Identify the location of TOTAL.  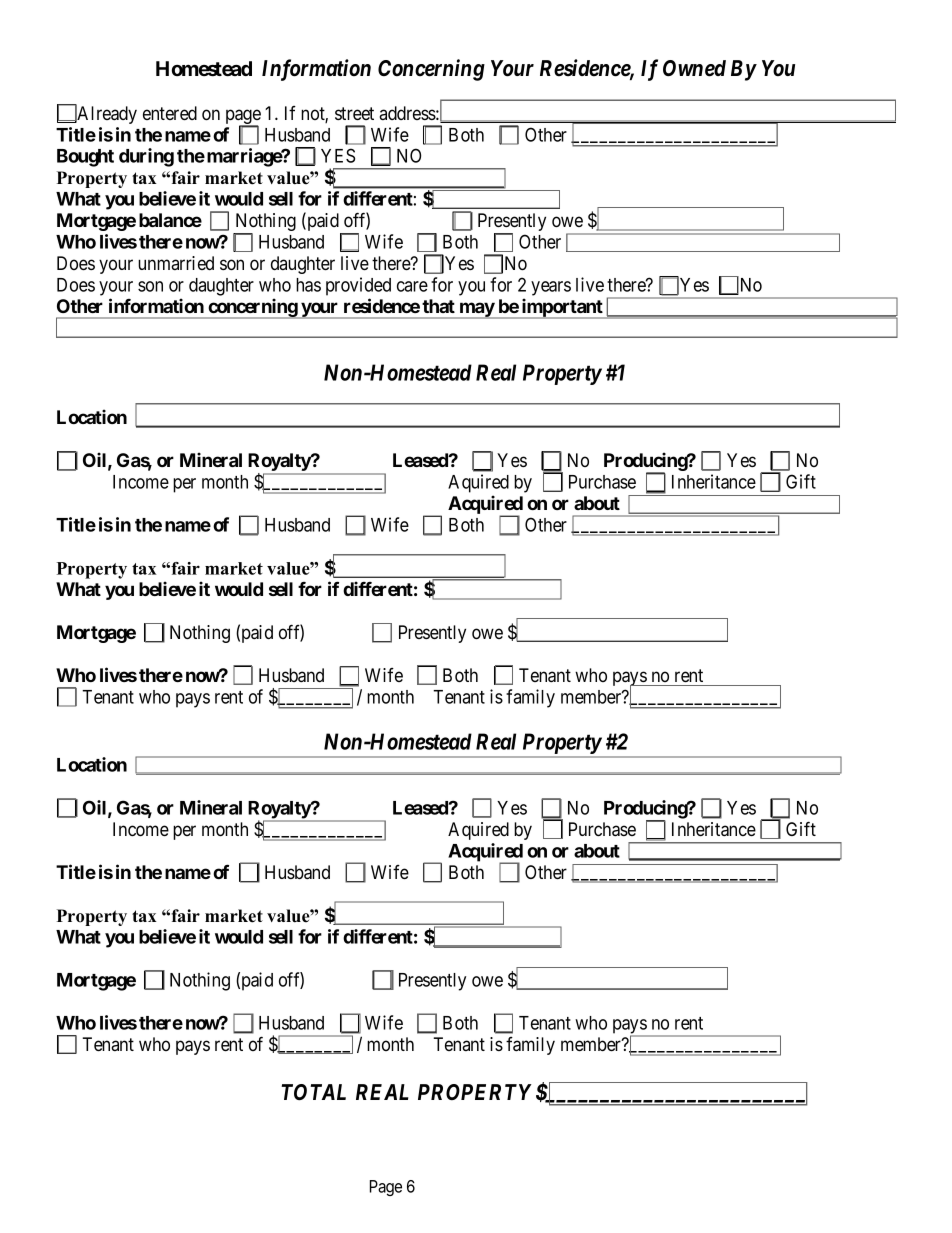
(313, 1092).
